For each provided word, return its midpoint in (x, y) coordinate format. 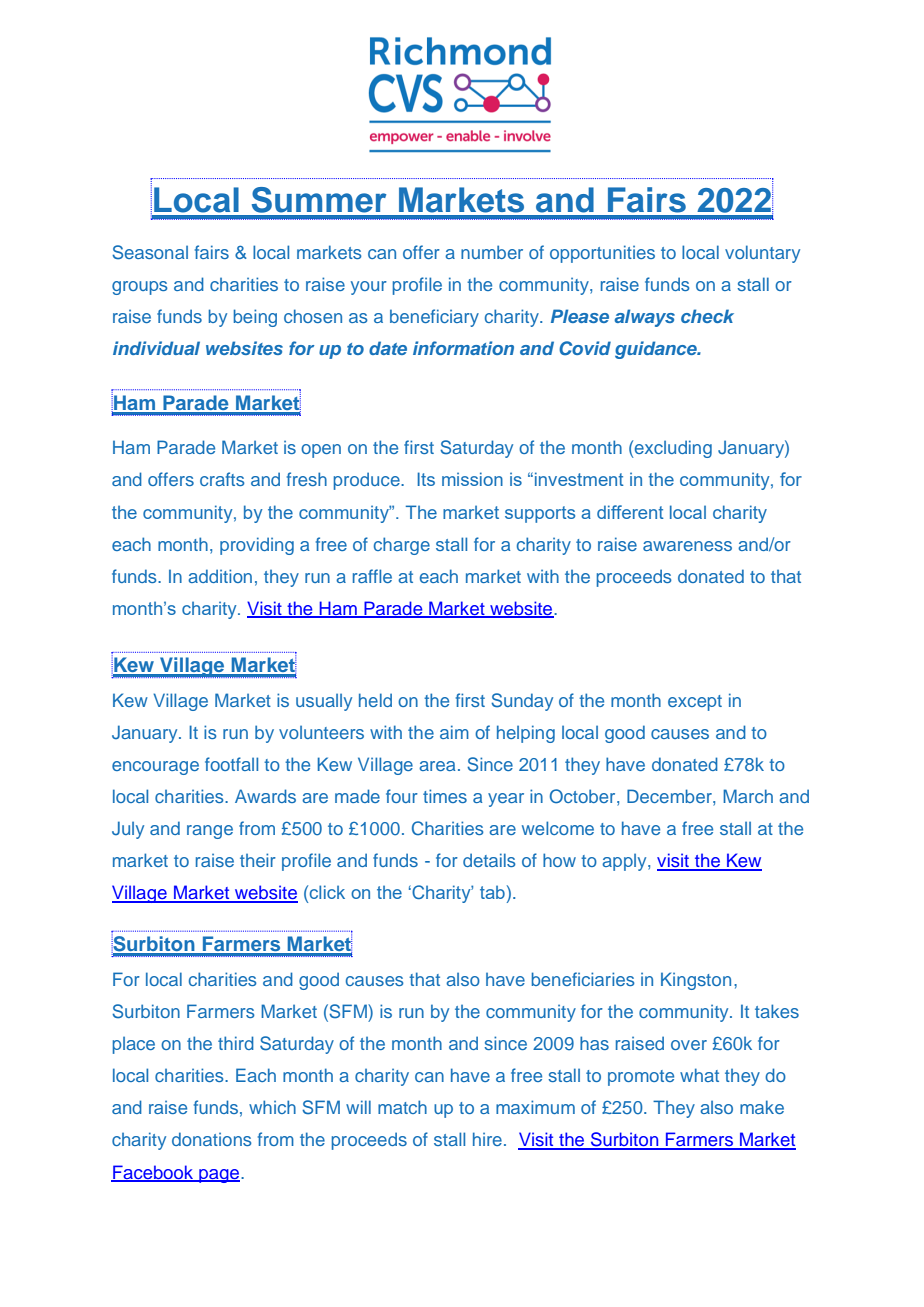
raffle (372, 576)
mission (472, 479)
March (748, 796)
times (445, 796)
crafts (222, 479)
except (695, 703)
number (492, 252)
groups (140, 288)
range (210, 832)
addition (220, 576)
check (707, 316)
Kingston (696, 981)
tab (492, 892)
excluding (672, 449)
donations (212, 1139)
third (236, 1043)
